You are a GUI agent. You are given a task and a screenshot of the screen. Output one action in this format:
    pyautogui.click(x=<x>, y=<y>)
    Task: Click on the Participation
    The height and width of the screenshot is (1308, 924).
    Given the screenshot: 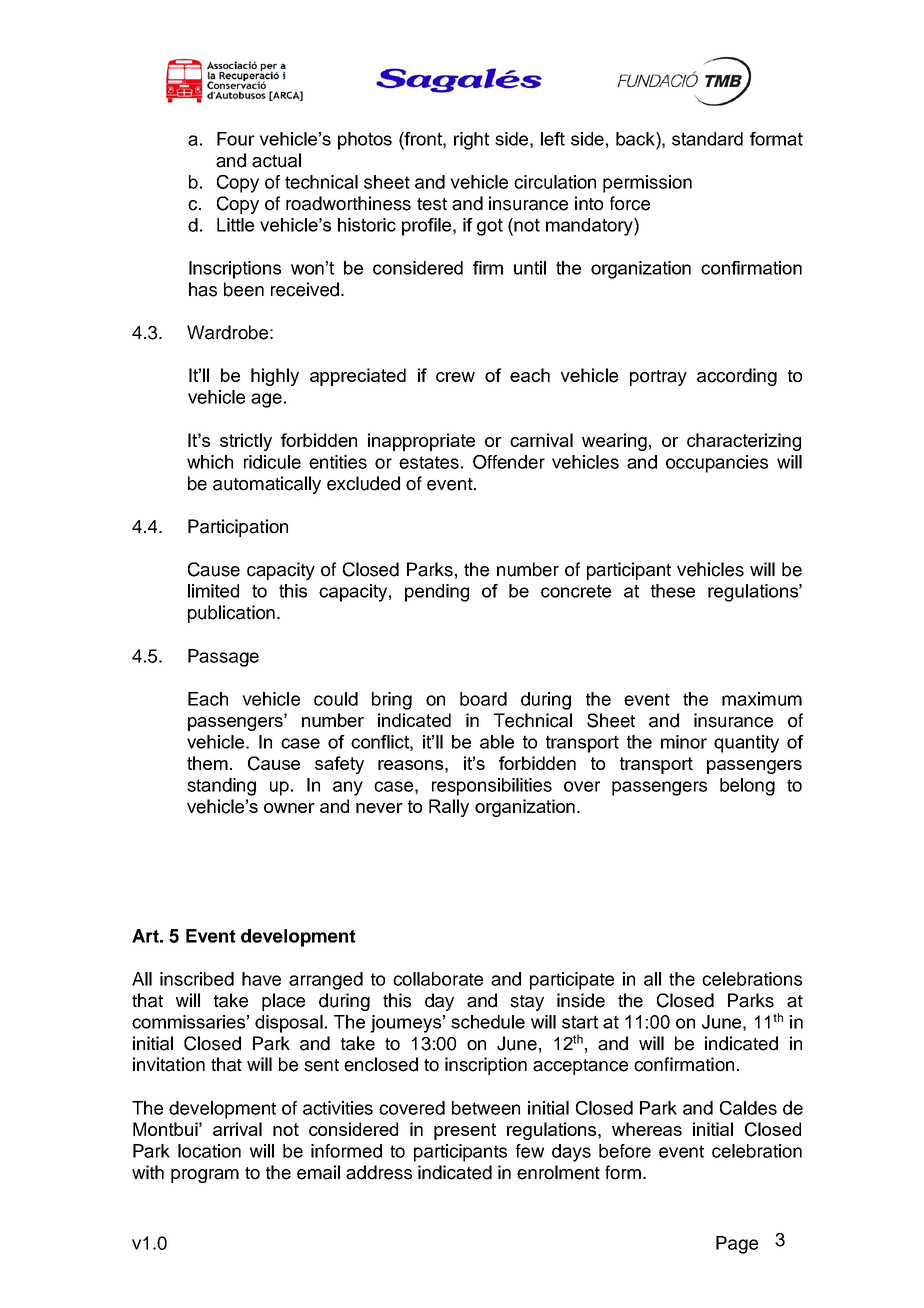 What is the action you would take?
    pyautogui.click(x=238, y=528)
